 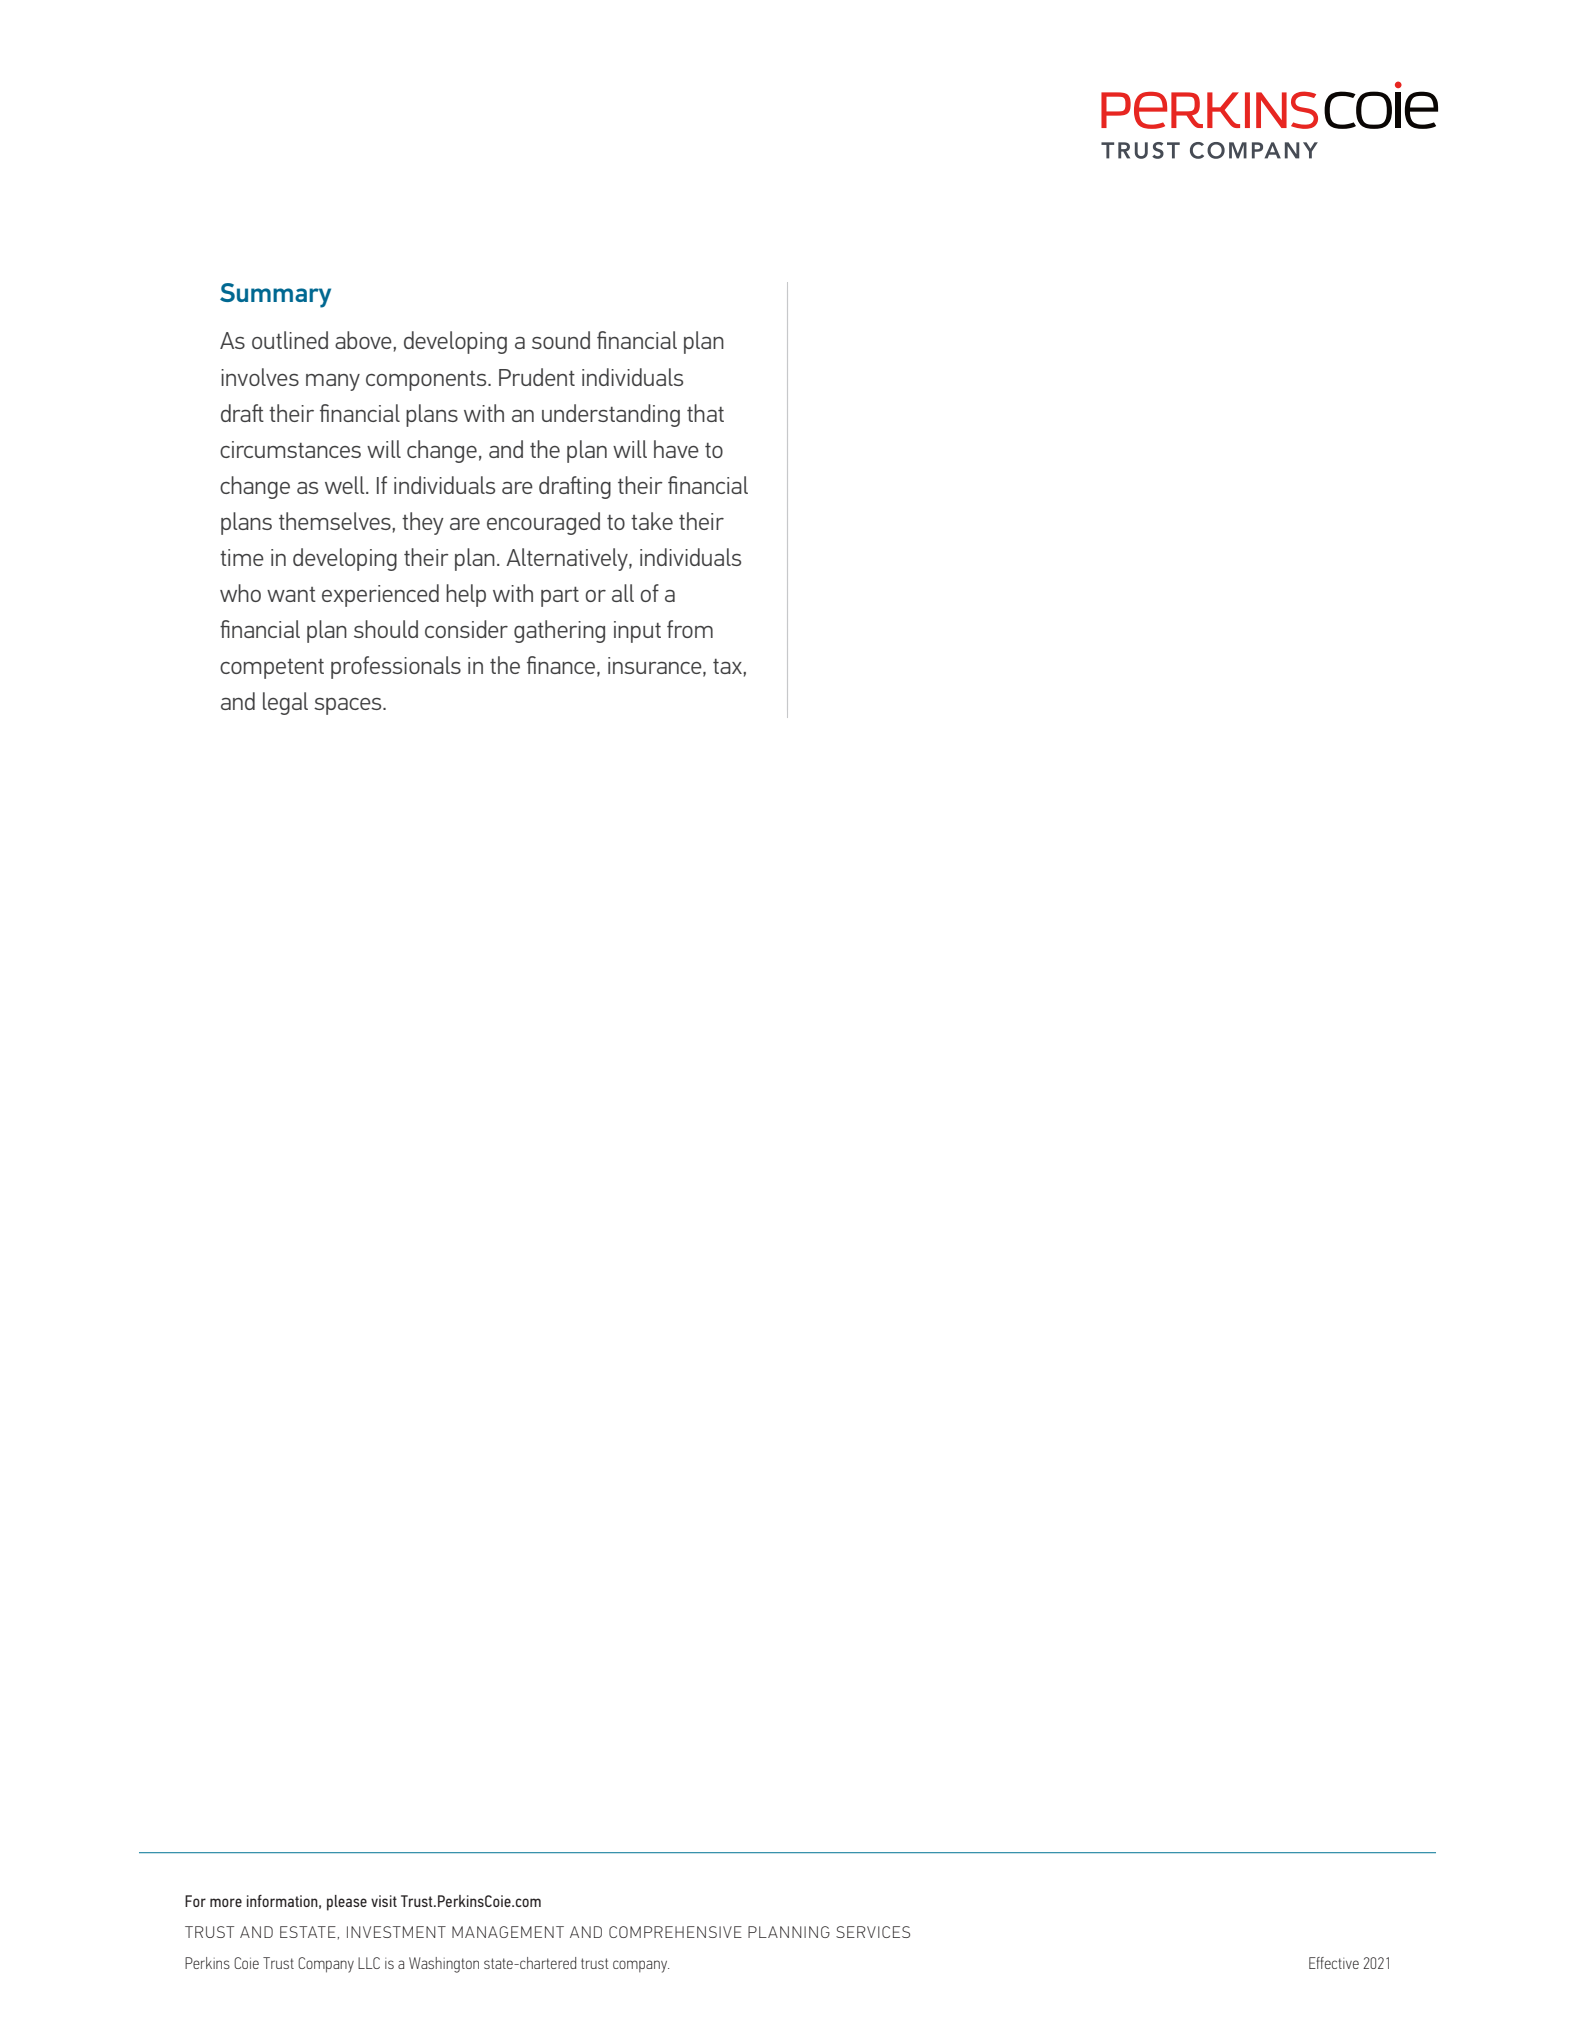 What do you see at coordinates (690, 629) in the image?
I see `from` at bounding box center [690, 629].
